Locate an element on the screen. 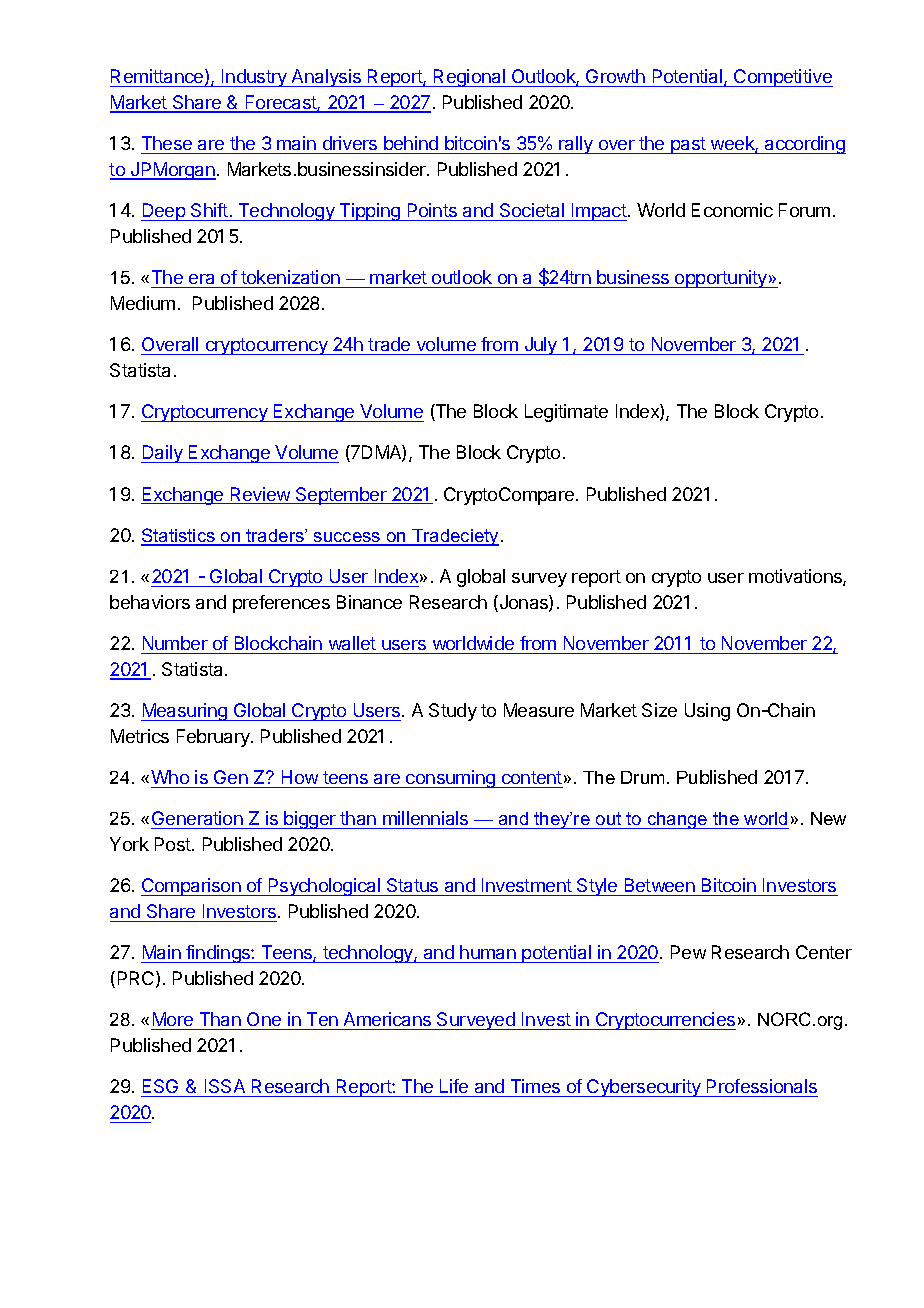 The image size is (924, 1308). Competitive is located at coordinates (782, 78).
